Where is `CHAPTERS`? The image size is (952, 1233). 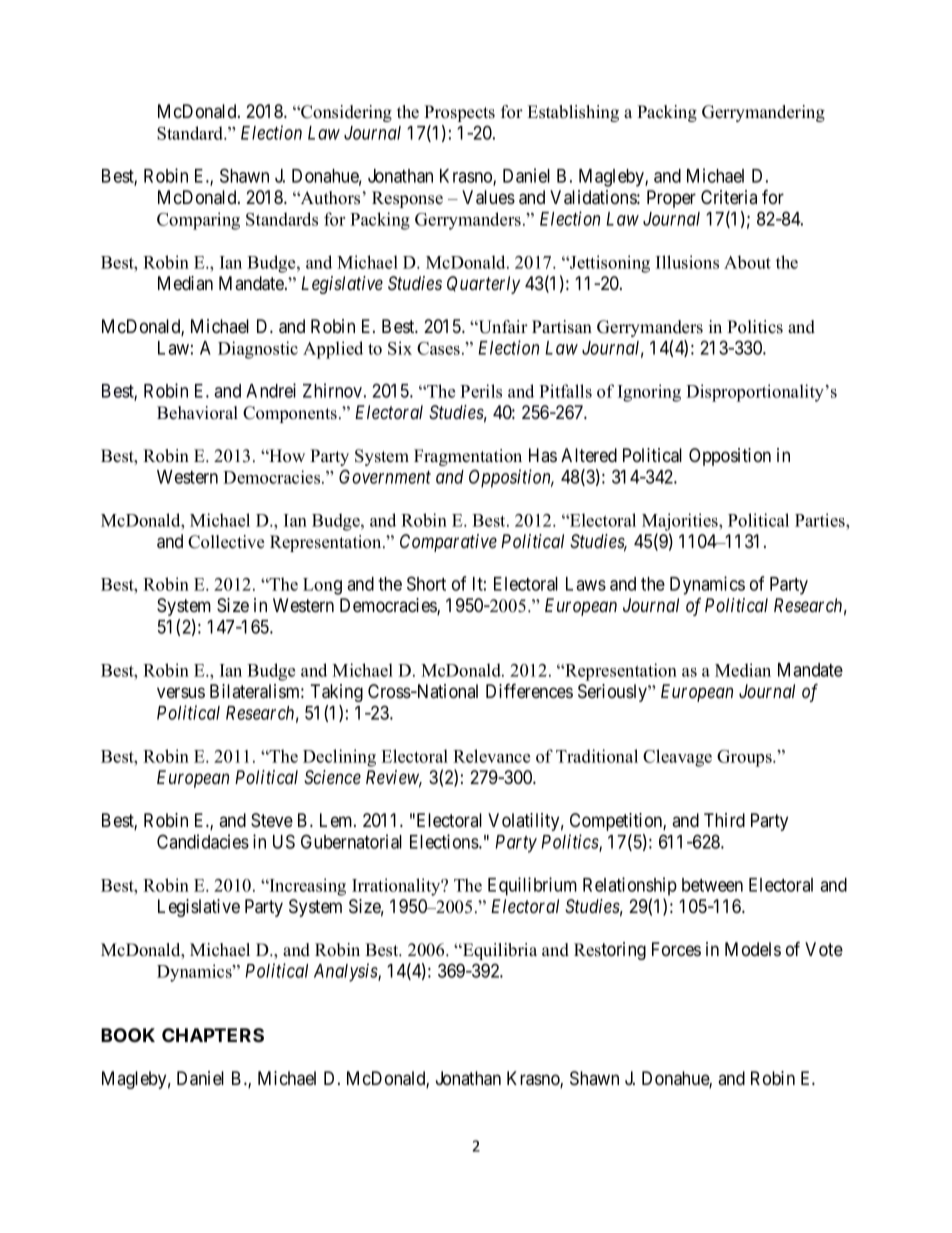 CHAPTERS is located at coordinates (213, 1035).
